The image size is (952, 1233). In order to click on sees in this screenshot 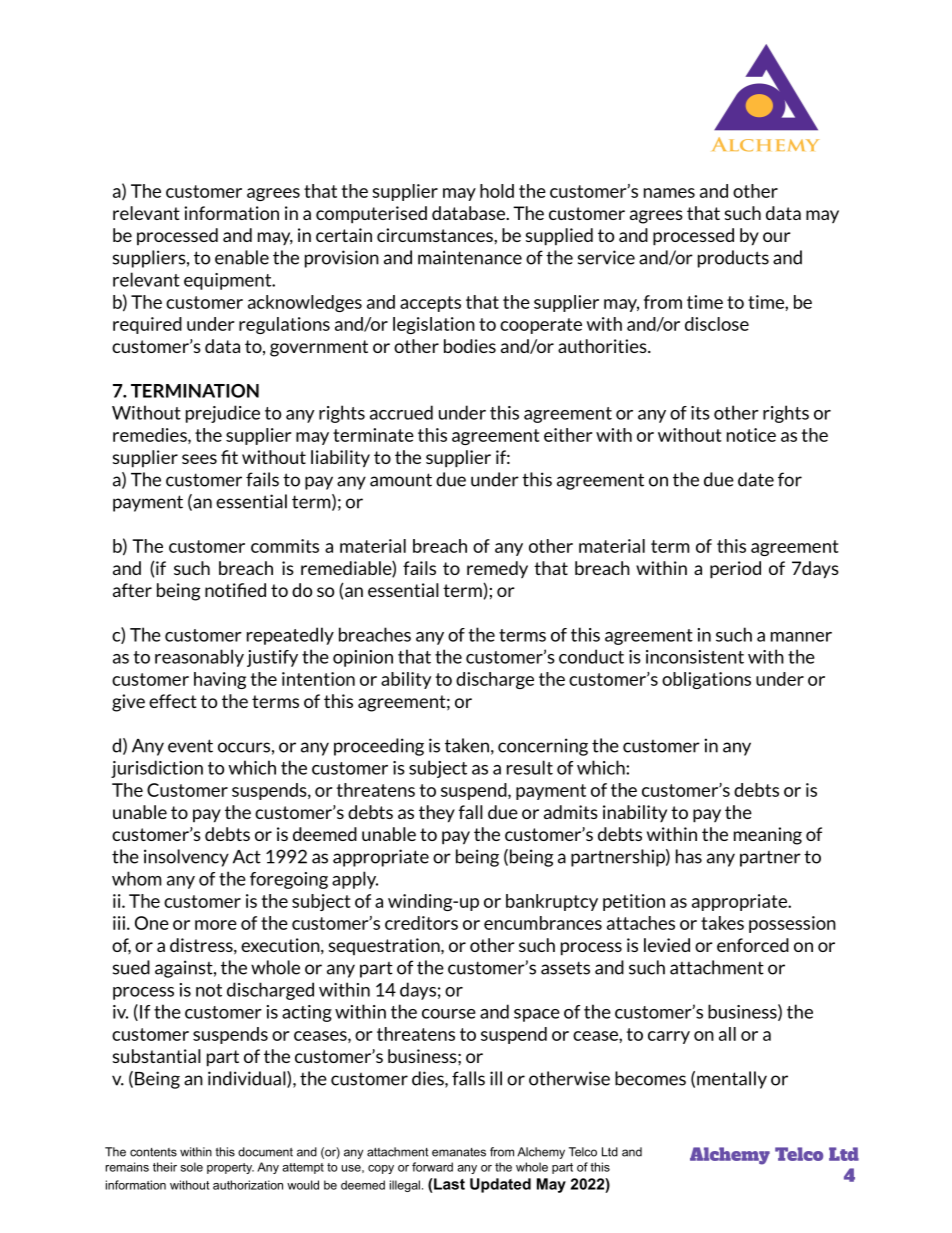, I will do `click(199, 459)`.
